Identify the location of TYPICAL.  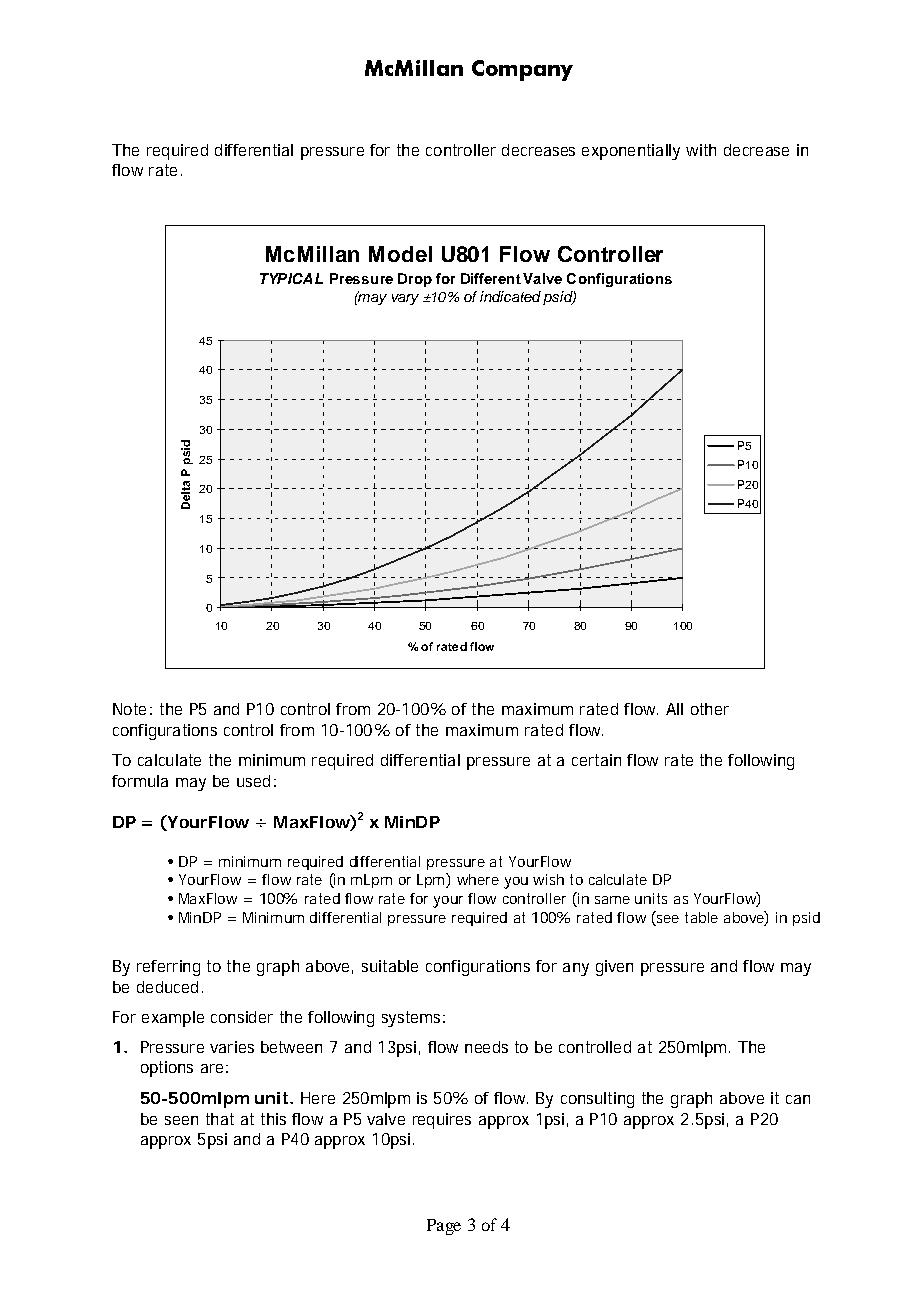
(291, 278).
